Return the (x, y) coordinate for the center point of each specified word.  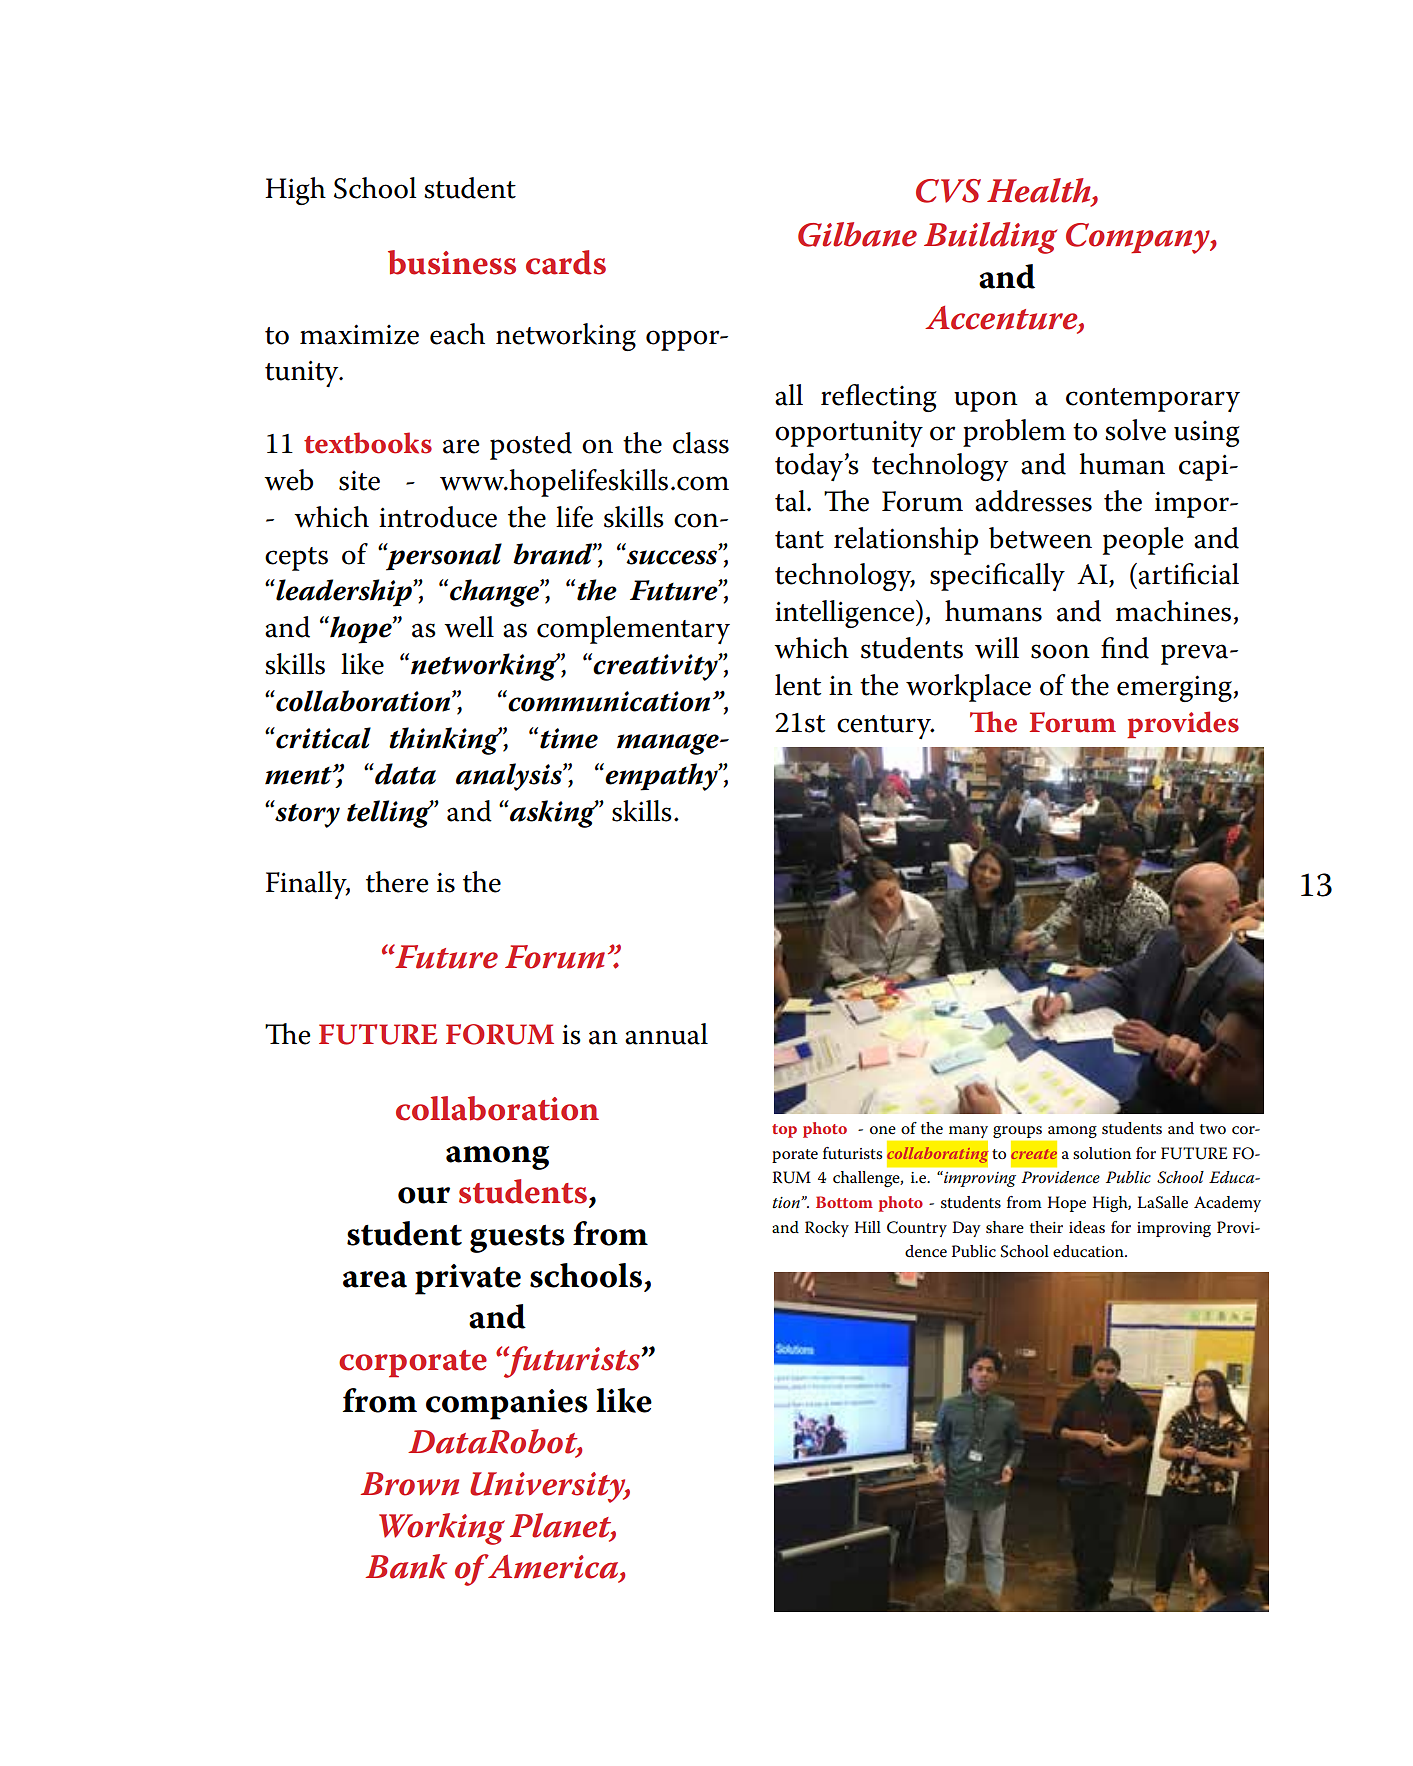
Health (1040, 191)
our (424, 1195)
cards (566, 262)
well (469, 627)
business (452, 262)
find (1125, 648)
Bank (406, 1566)
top (784, 1131)
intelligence (846, 614)
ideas (1087, 1227)
